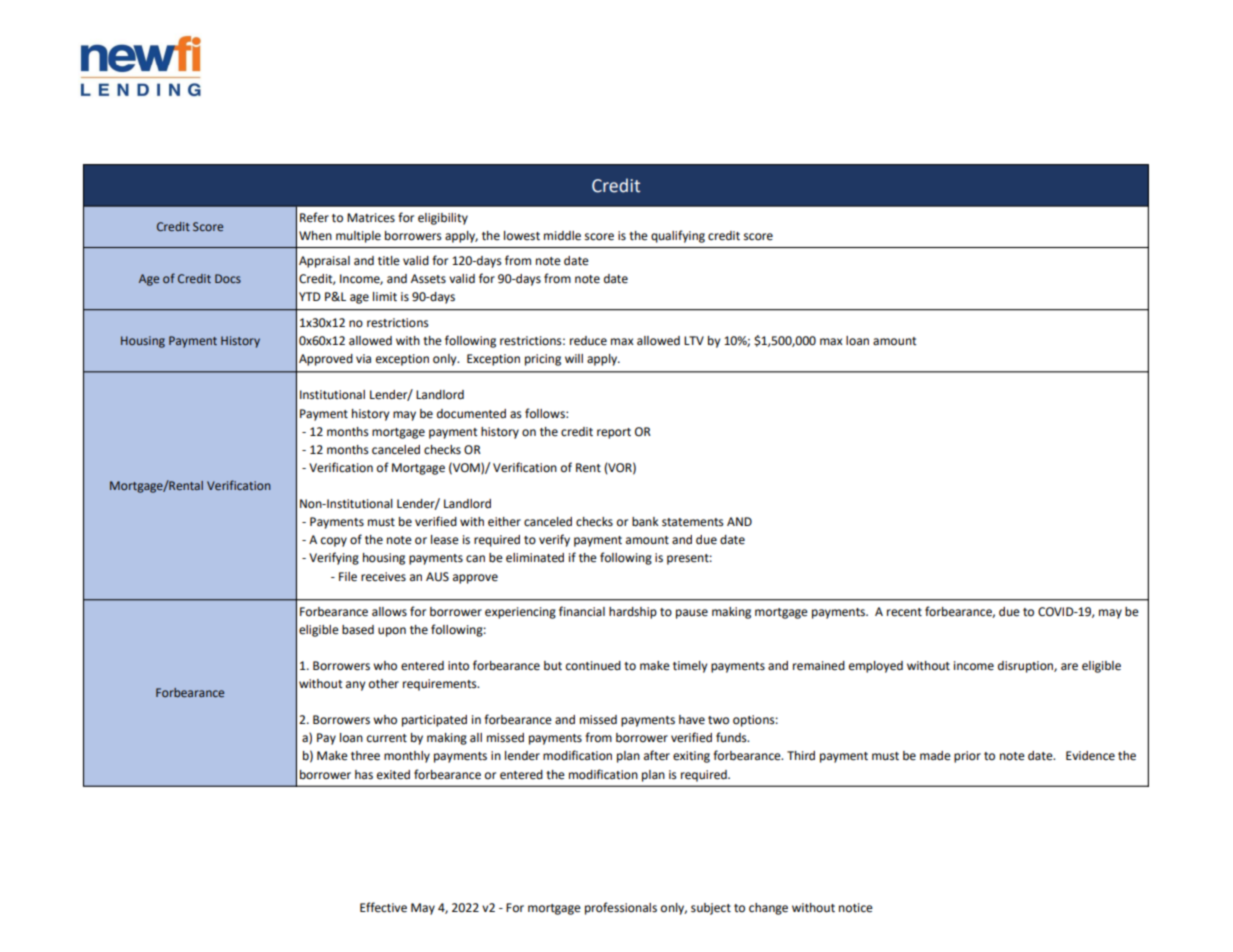 The image size is (1233, 952). I want to click on professionals, so click(621, 908).
